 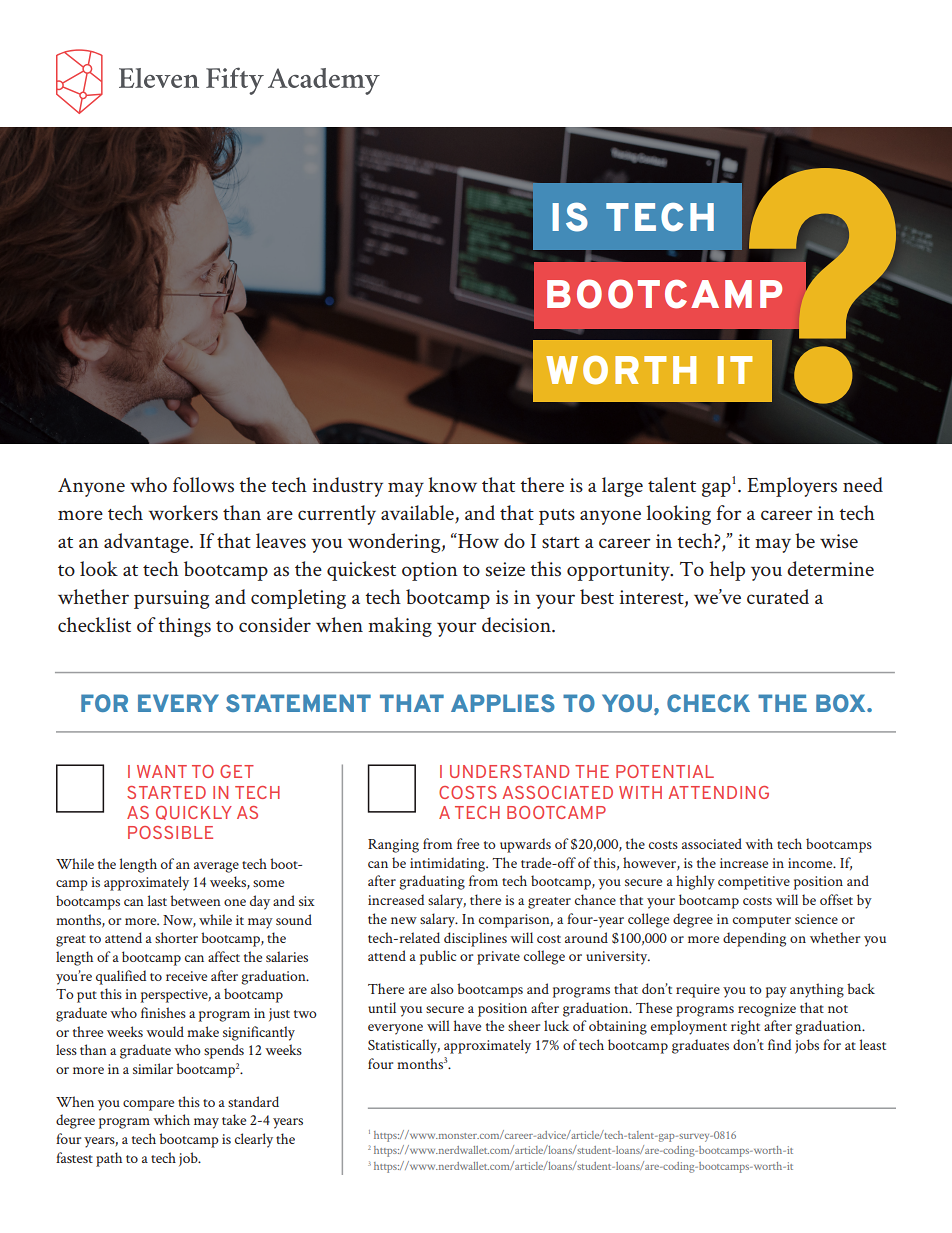 I want to click on Employers, so click(x=792, y=487).
